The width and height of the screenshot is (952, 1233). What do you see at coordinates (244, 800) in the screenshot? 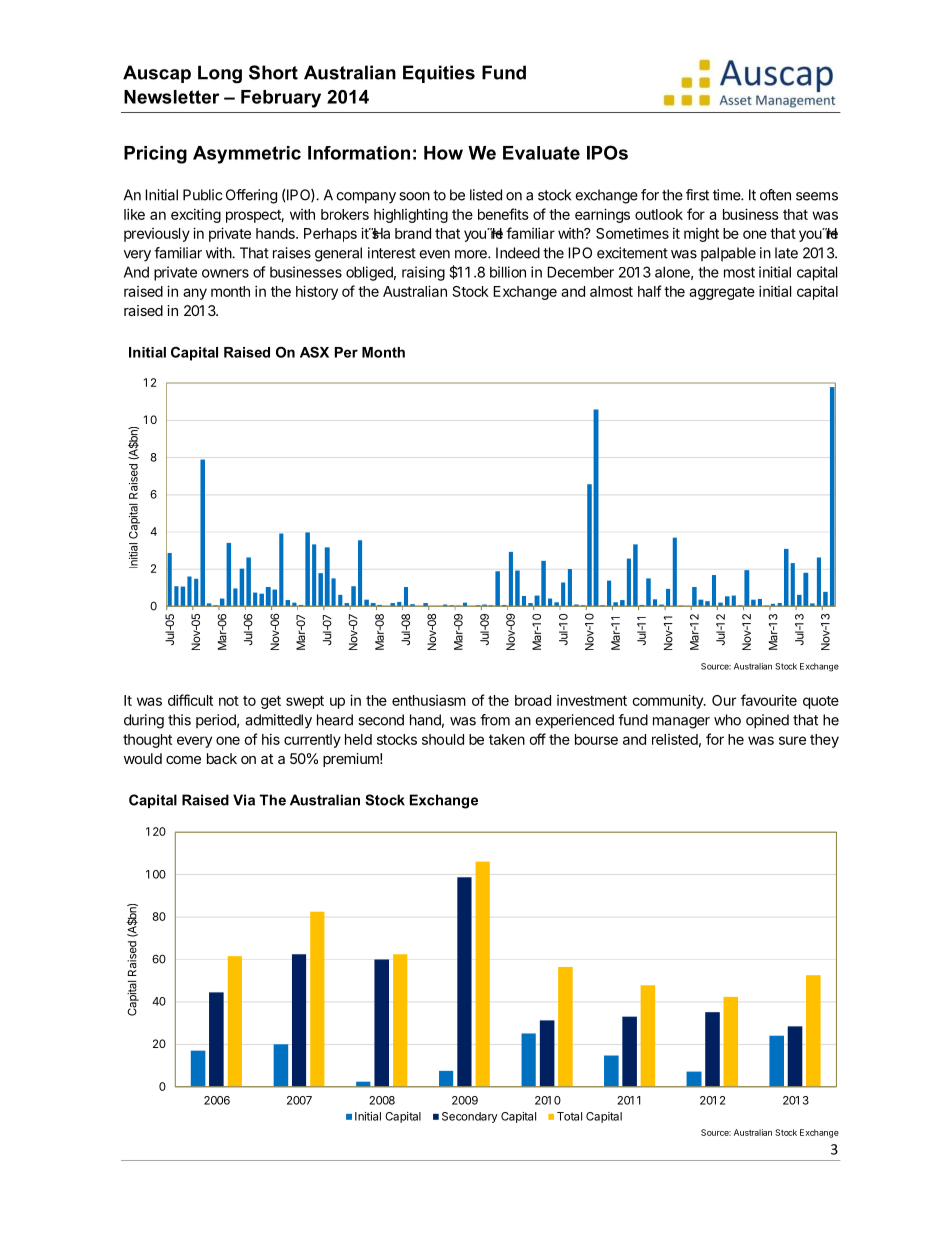
I see `Via` at bounding box center [244, 800].
